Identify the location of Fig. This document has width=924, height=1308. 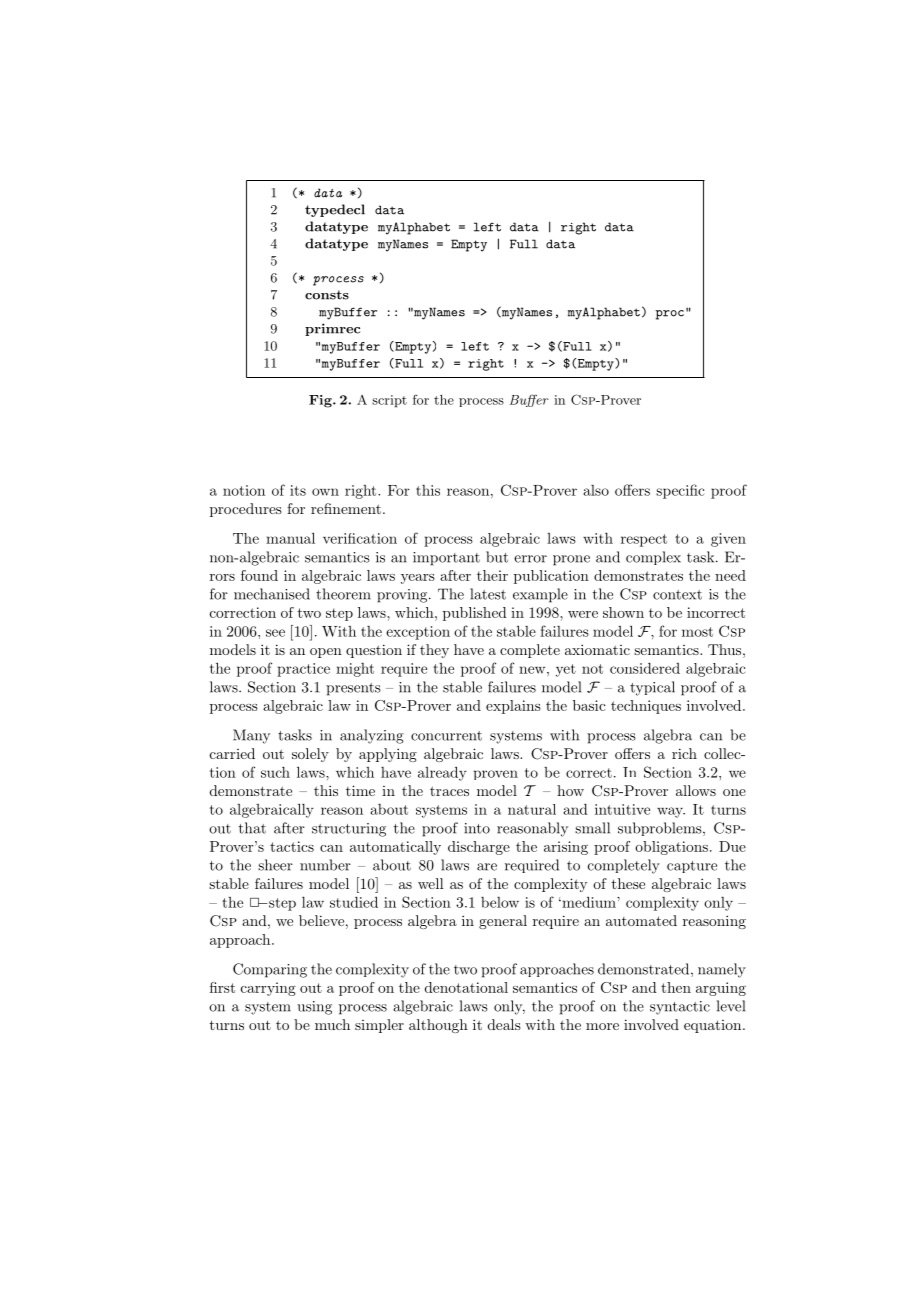
(321, 401).
